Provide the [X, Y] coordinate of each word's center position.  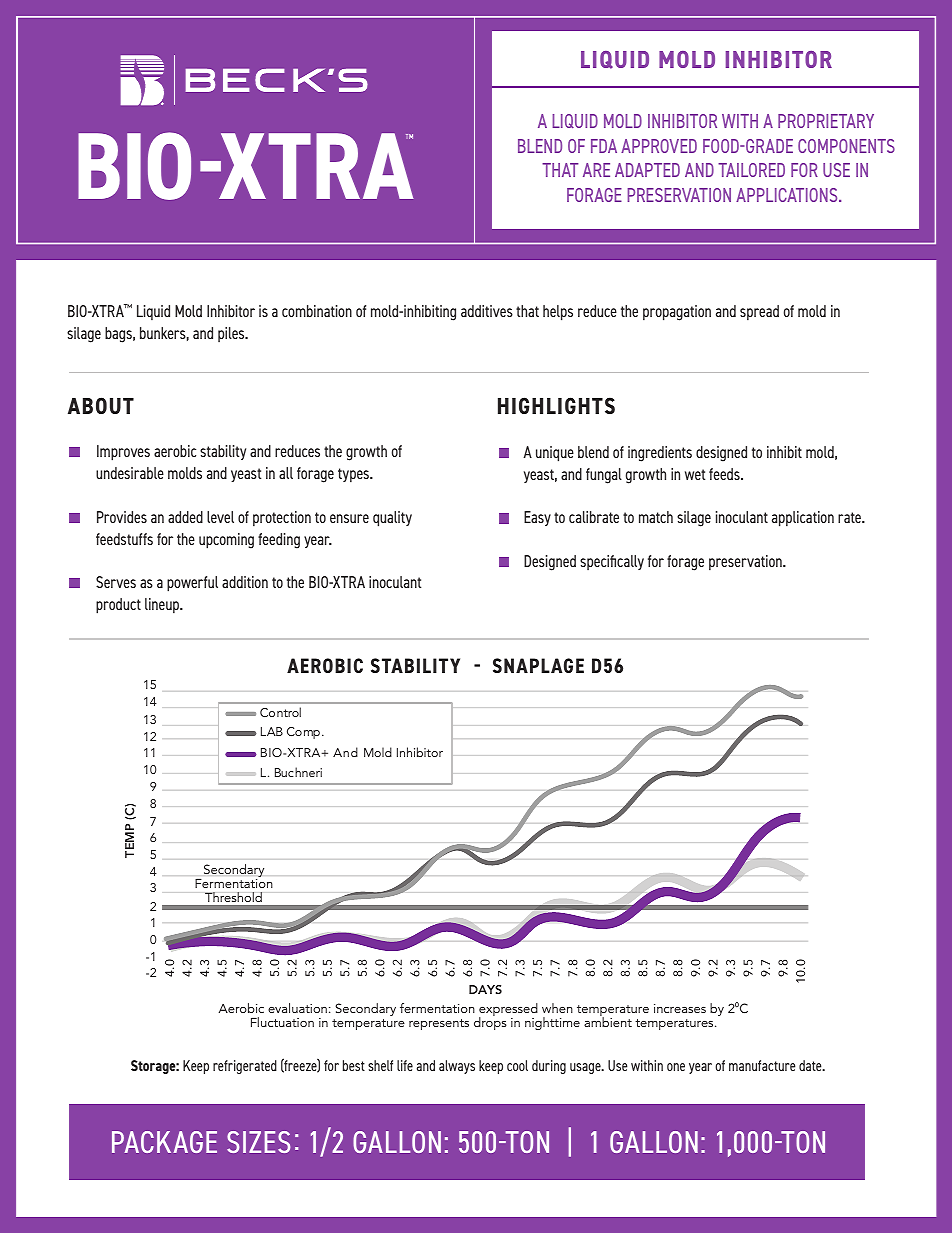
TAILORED [751, 170]
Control [280, 712]
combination [317, 311]
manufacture [762, 1065]
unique [555, 454]
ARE [596, 170]
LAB [272, 731]
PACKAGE [164, 1142]
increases [680, 1008]
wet [695, 474]
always [457, 1067]
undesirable [130, 473]
